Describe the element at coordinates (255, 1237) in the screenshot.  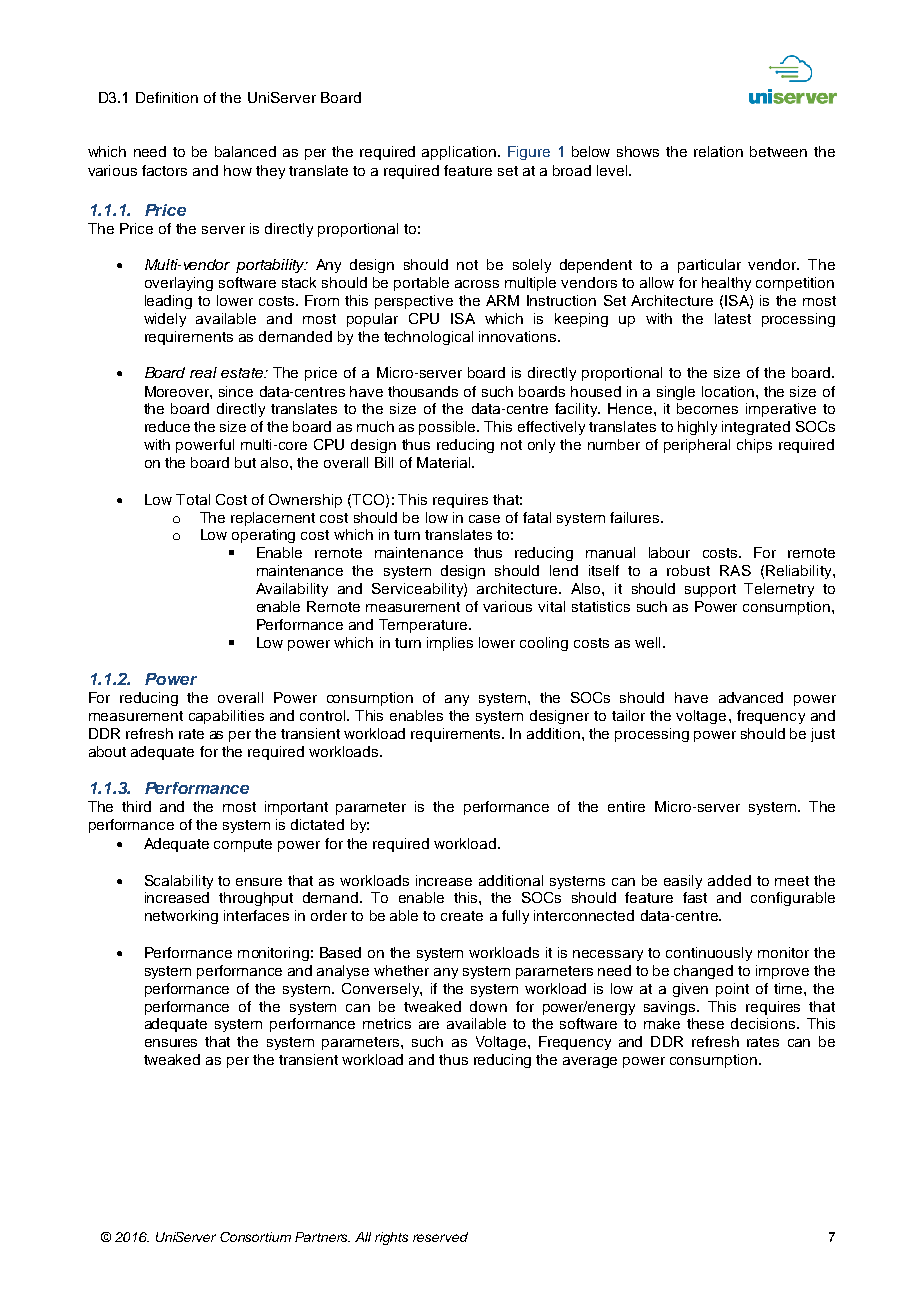
I see `Consortium` at that location.
